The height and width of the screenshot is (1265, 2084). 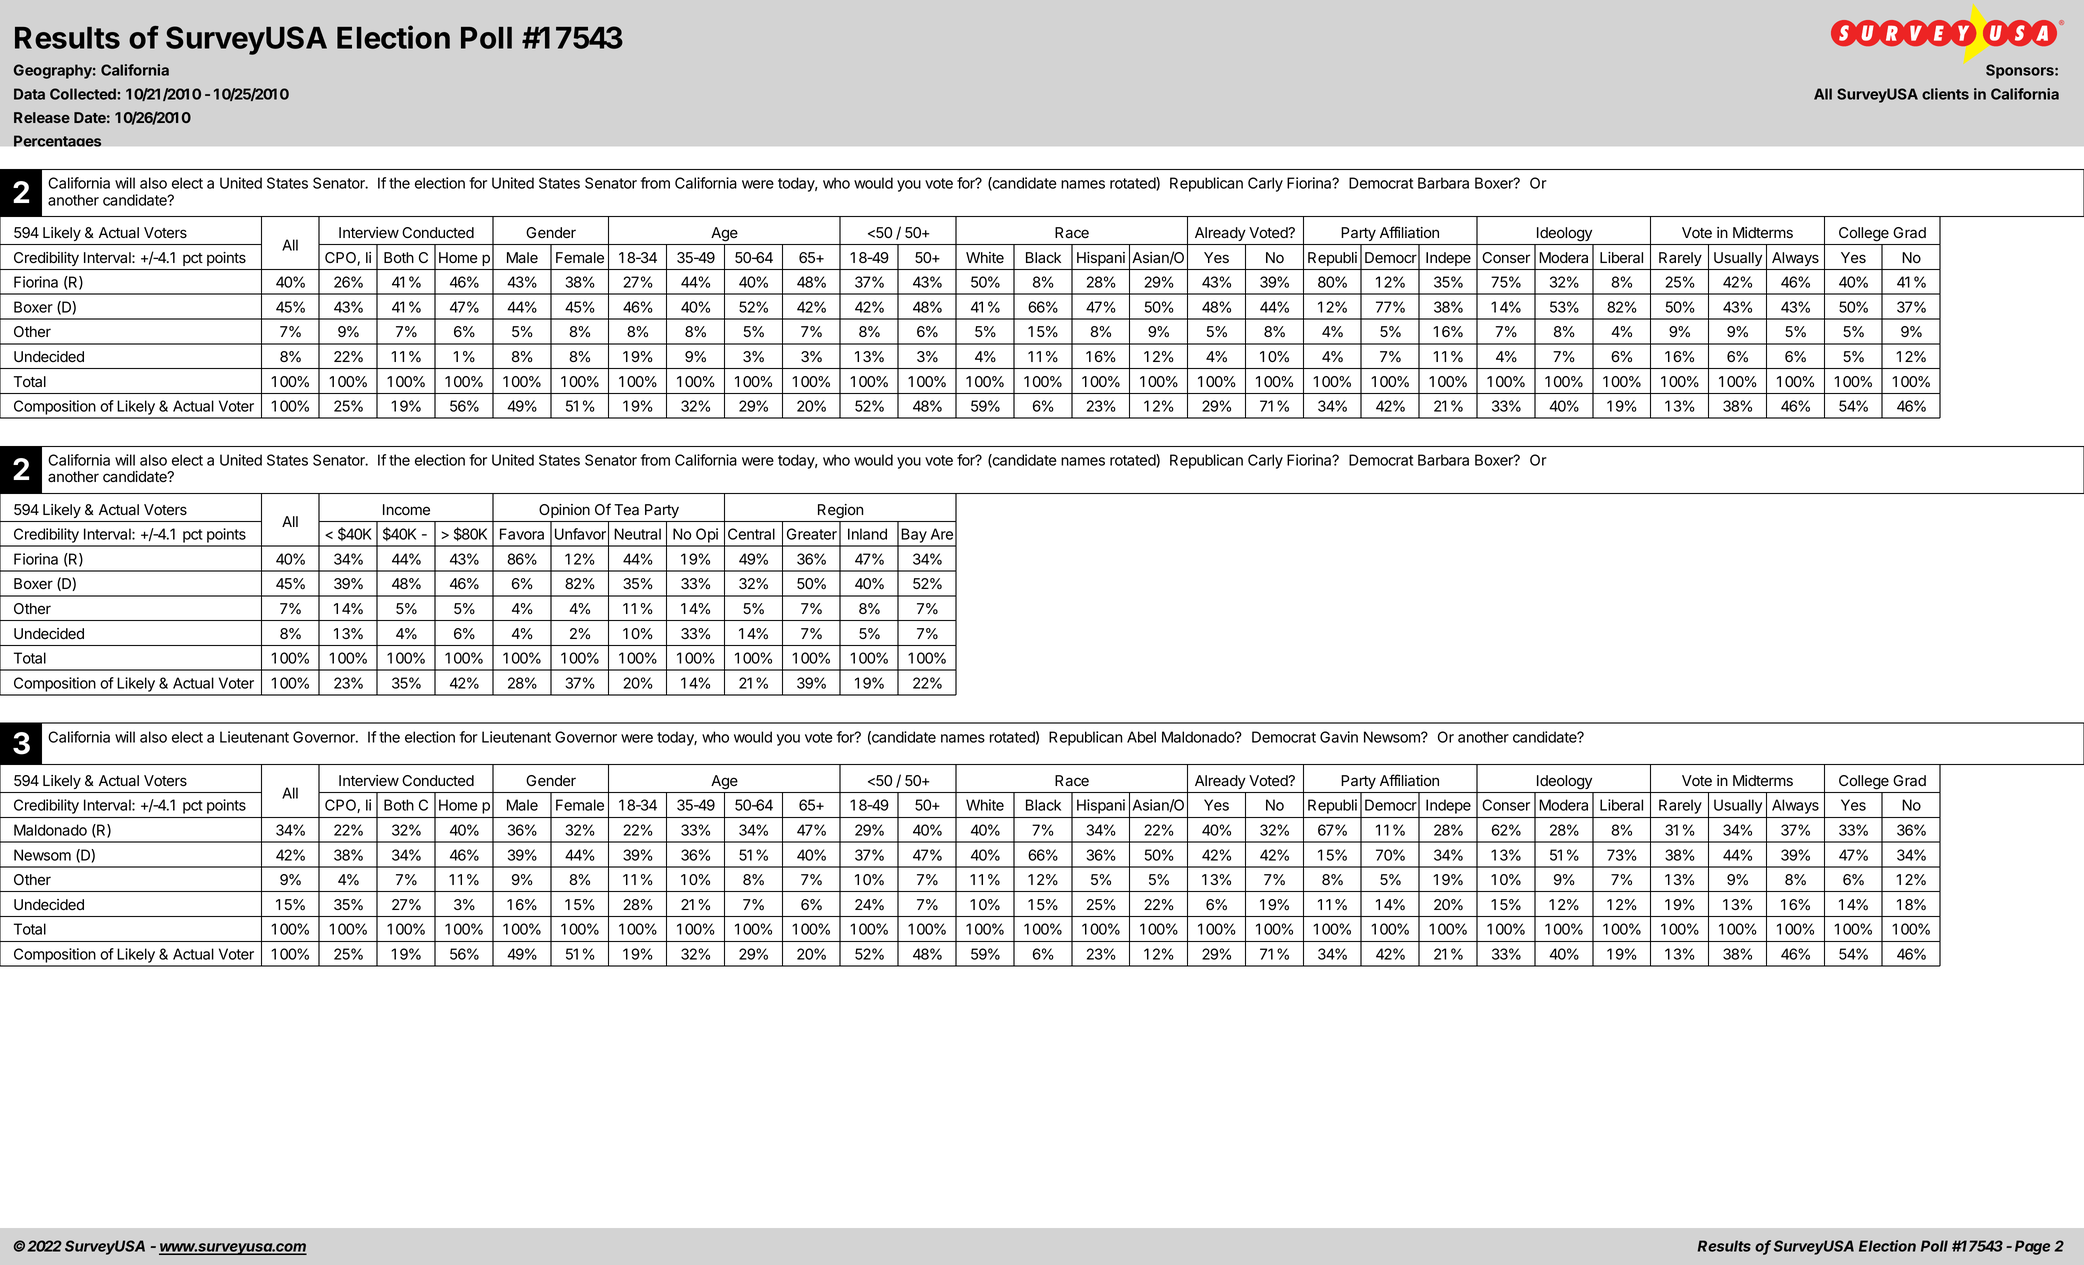 I want to click on Tea, so click(x=626, y=510).
